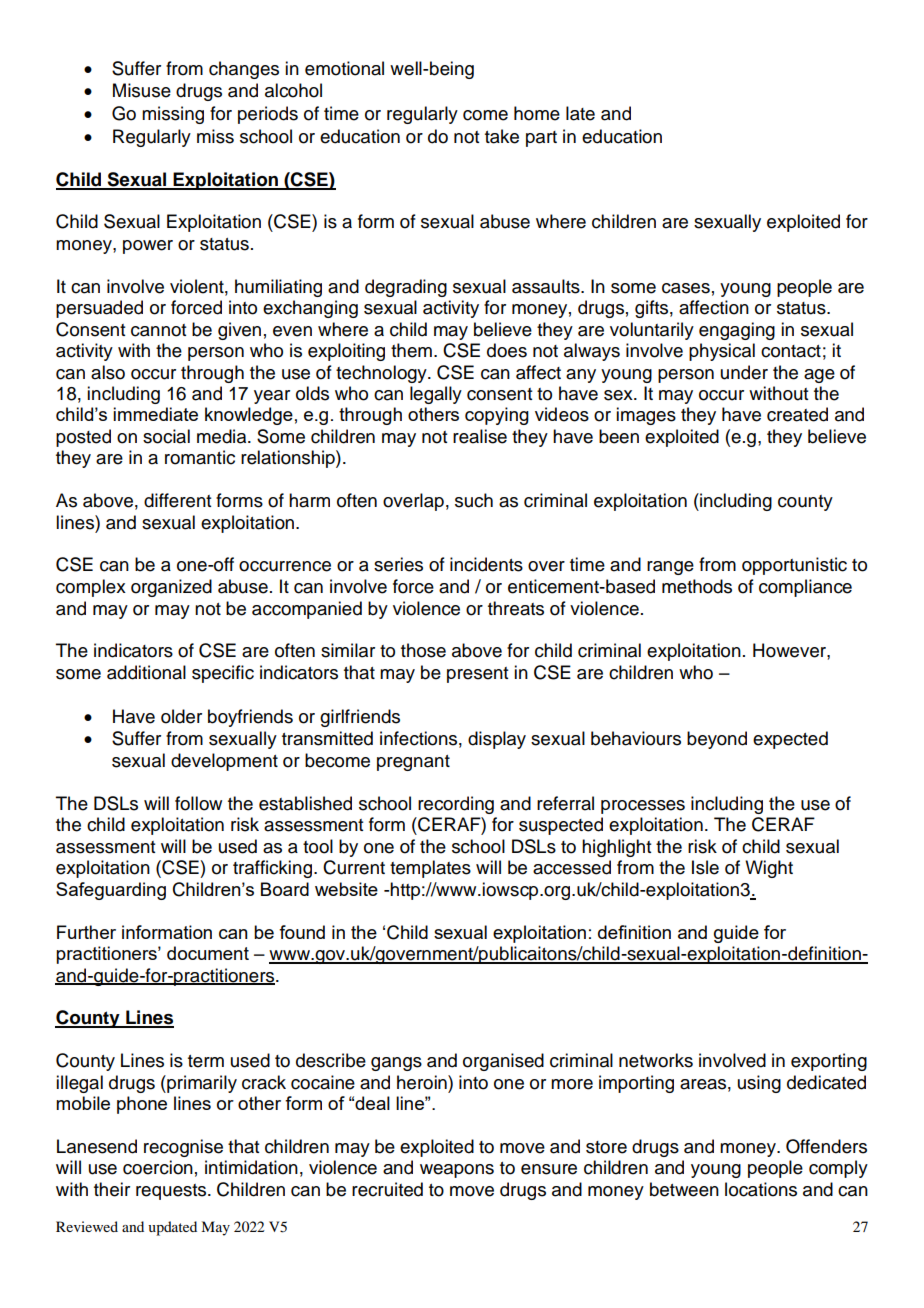 The width and height of the image is (924, 1308). Describe the element at coordinates (172, 1192) in the image. I see `requests` at that location.
